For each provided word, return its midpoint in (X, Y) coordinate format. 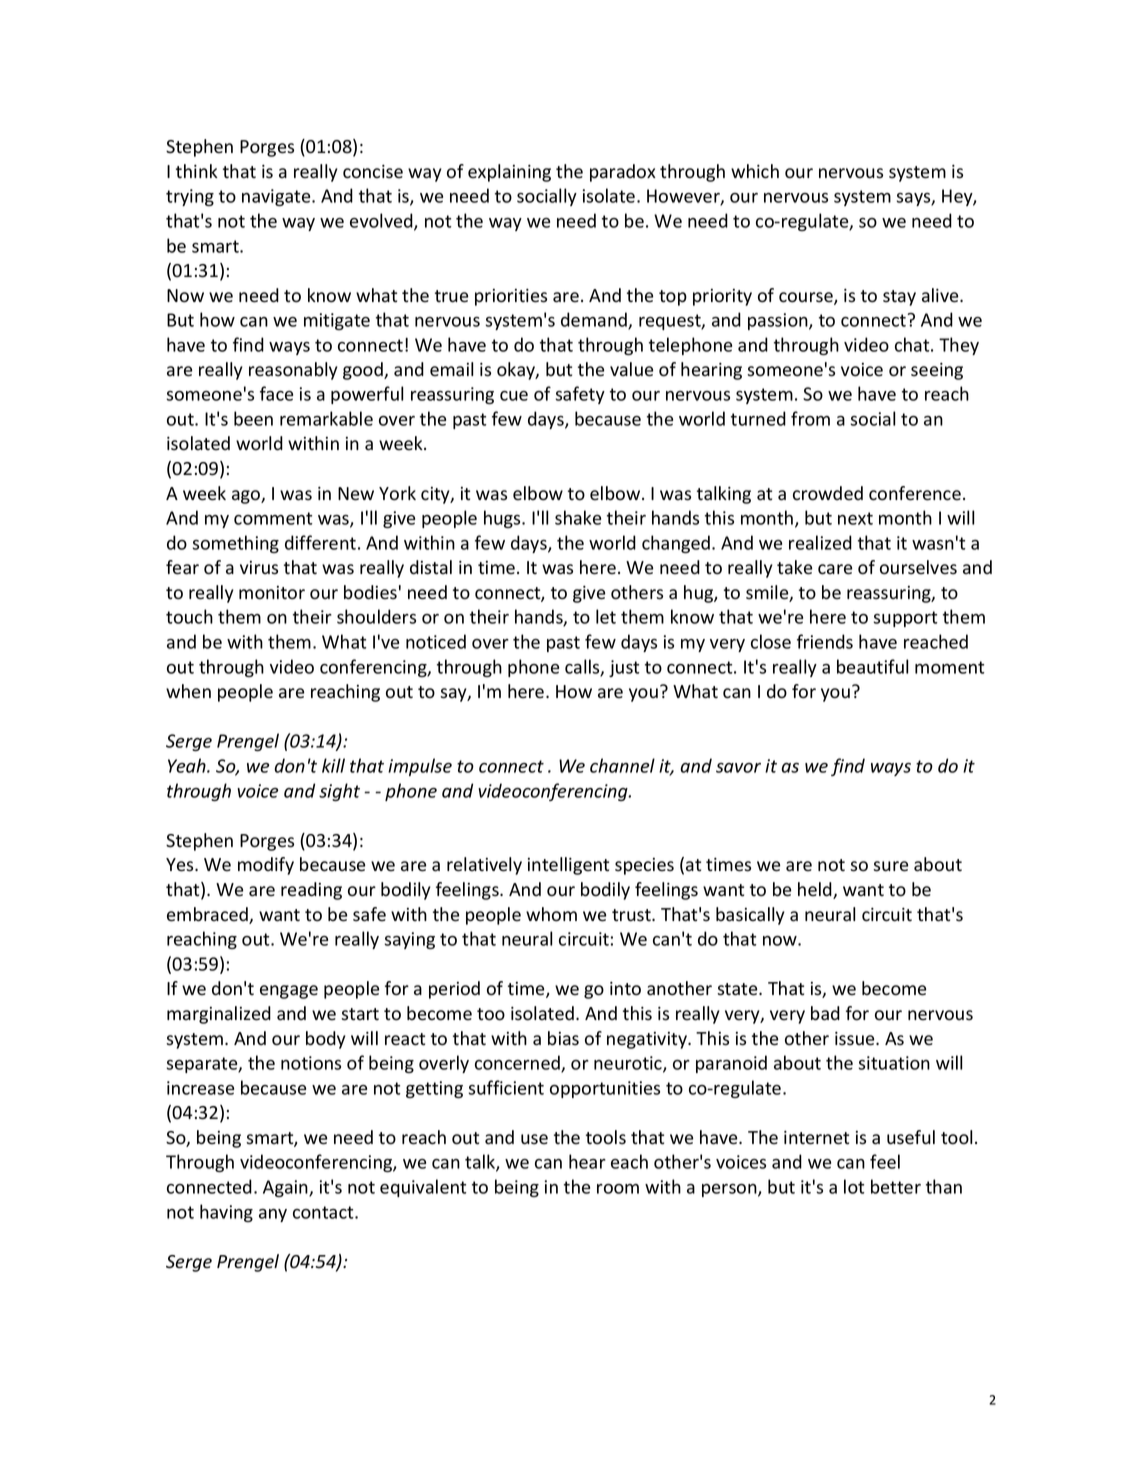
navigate (277, 197)
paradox (623, 173)
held (816, 890)
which (755, 171)
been (253, 418)
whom (551, 914)
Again (286, 1188)
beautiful (872, 666)
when (188, 691)
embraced (208, 915)
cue (514, 396)
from (810, 418)
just (624, 668)
